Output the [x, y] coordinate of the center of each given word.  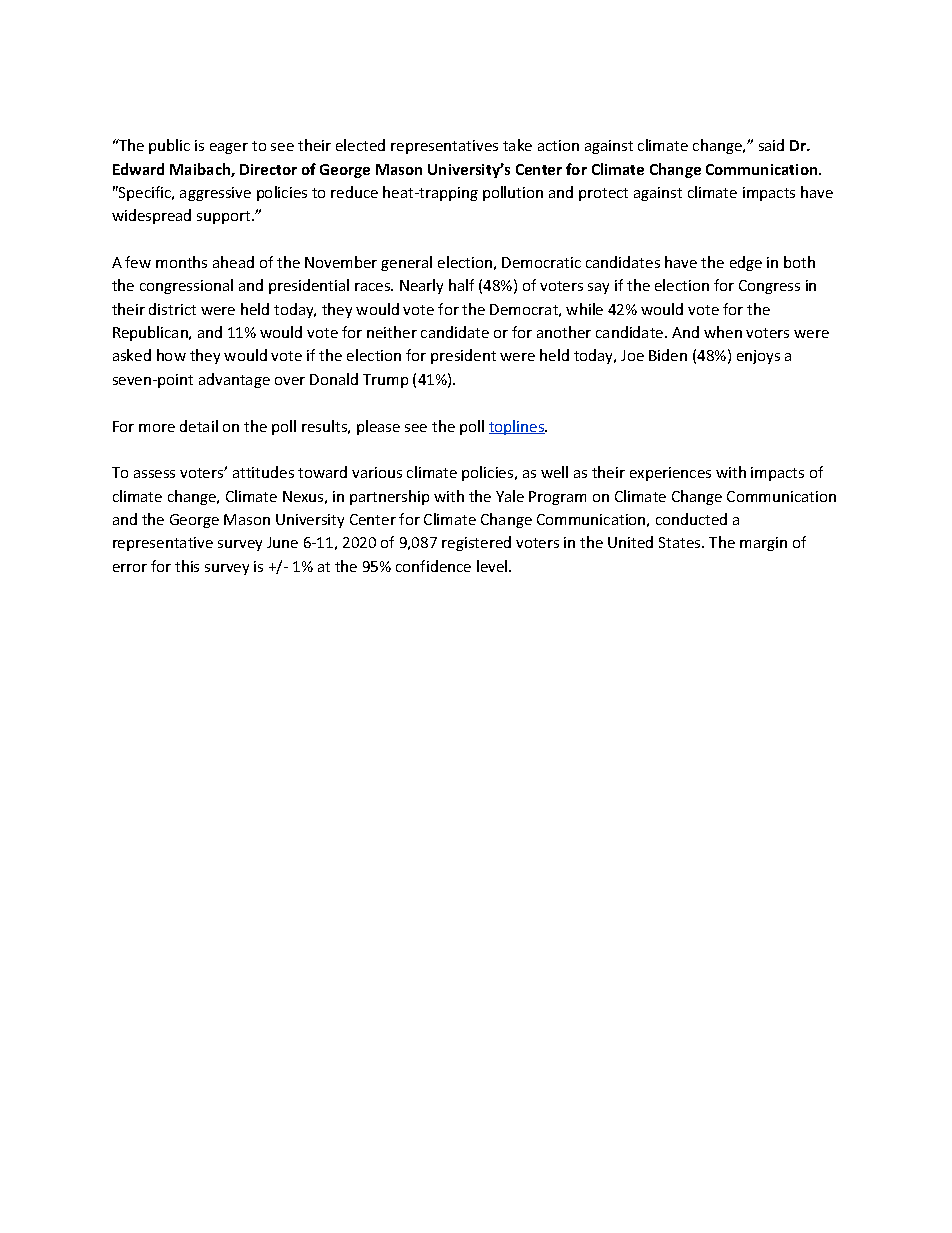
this [187, 566]
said [771, 145]
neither [392, 332]
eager [229, 148]
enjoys [758, 357]
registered [476, 543]
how [171, 355]
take [517, 145]
